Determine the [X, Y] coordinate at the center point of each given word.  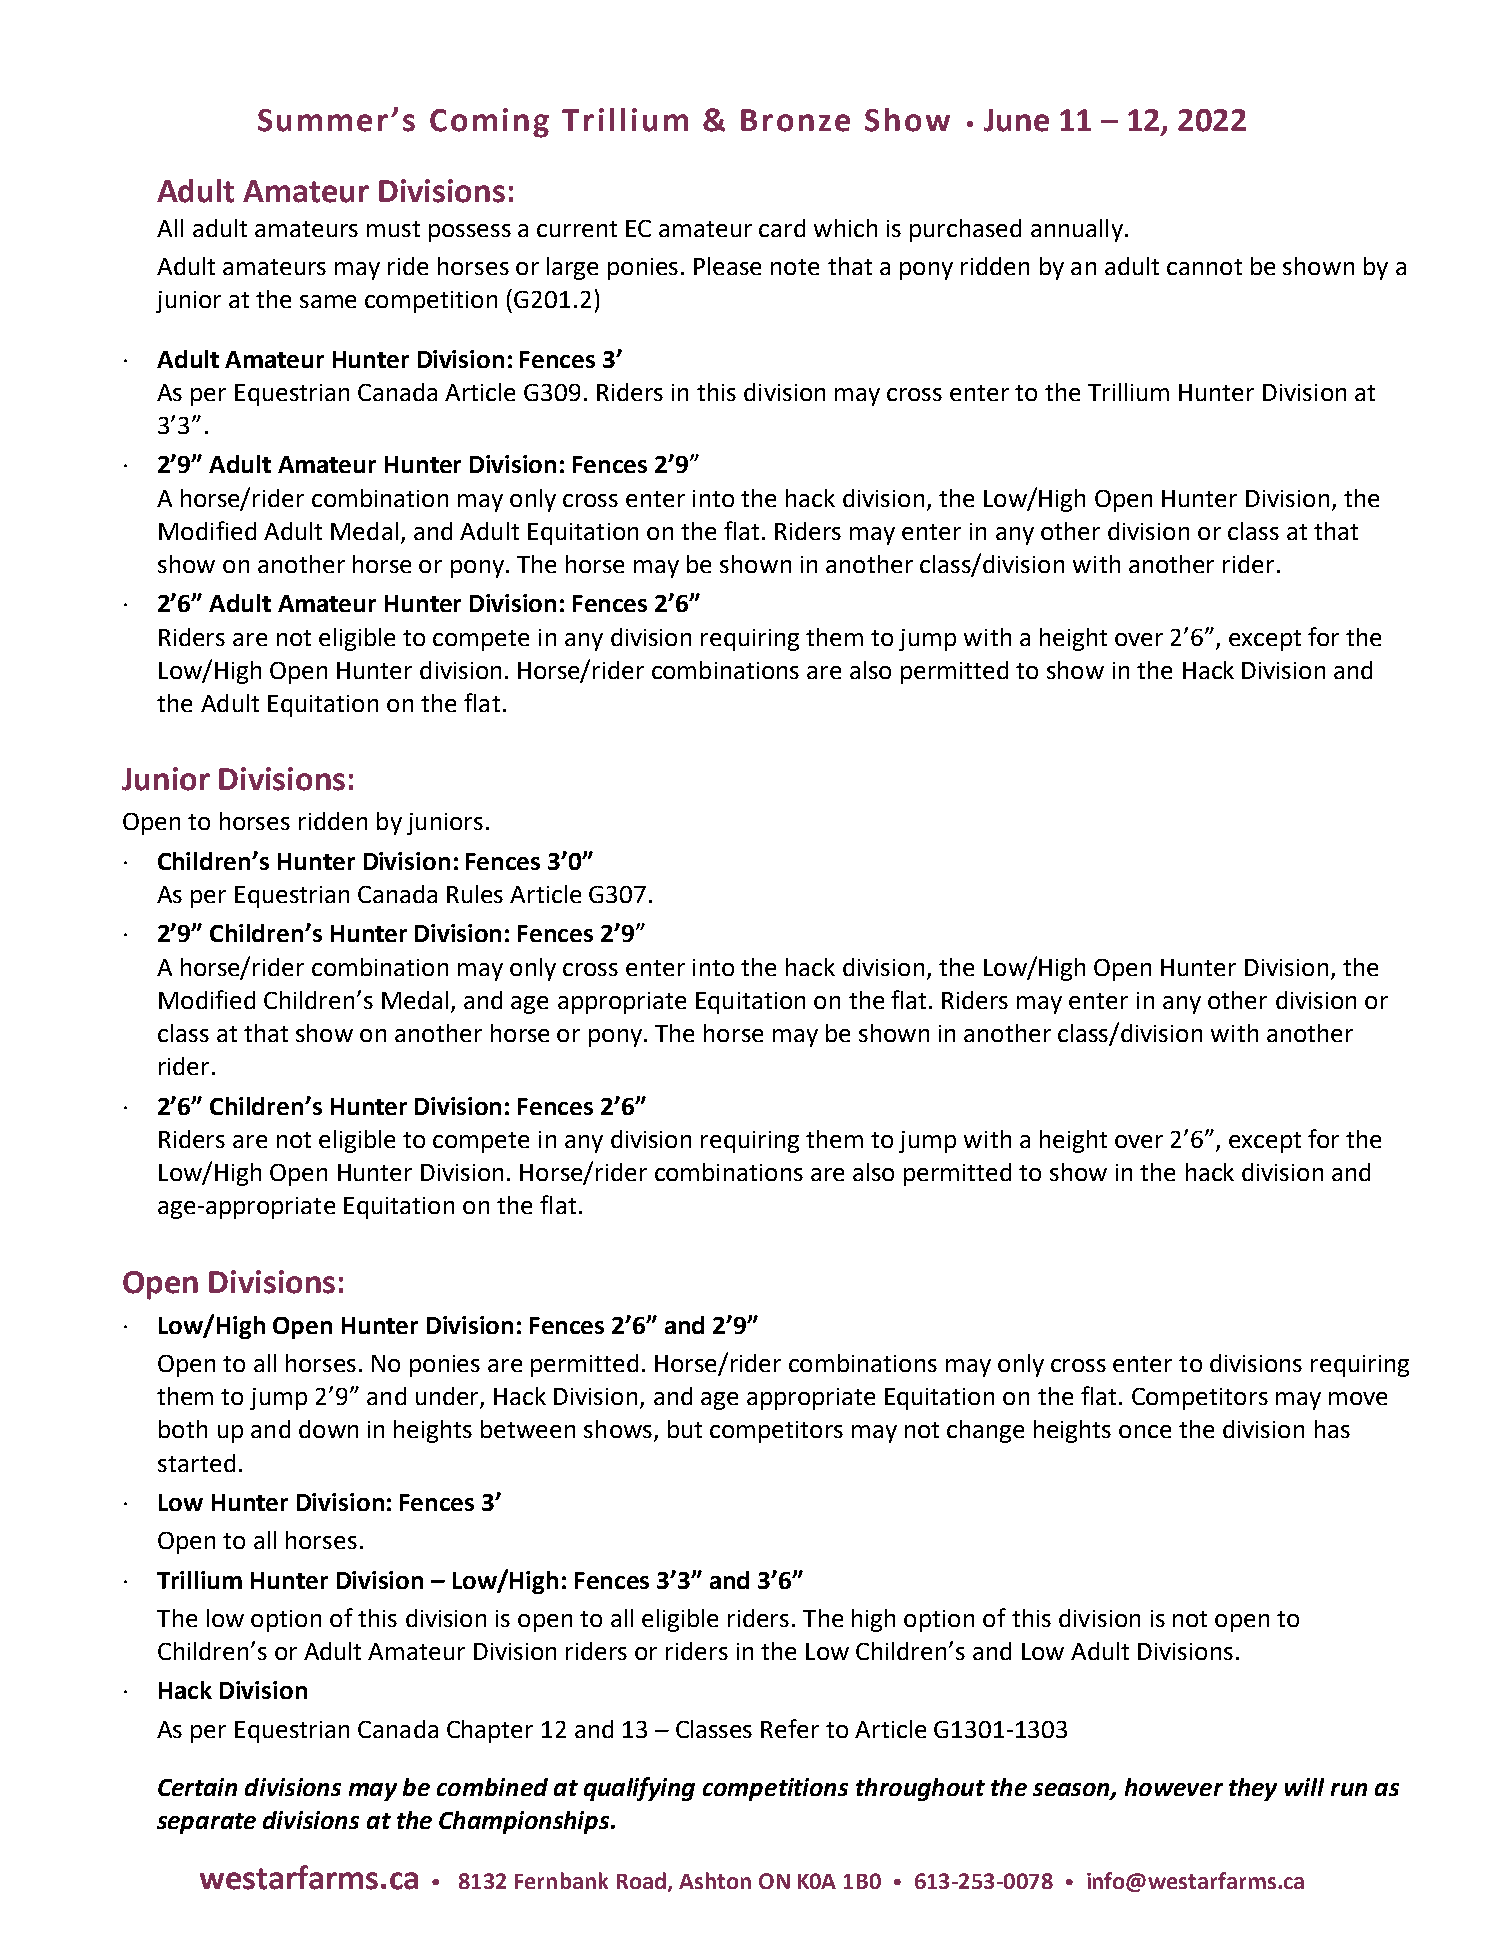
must [393, 229]
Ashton [715, 1880]
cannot [1204, 267]
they [1253, 1789]
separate [206, 1823]
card [782, 228]
